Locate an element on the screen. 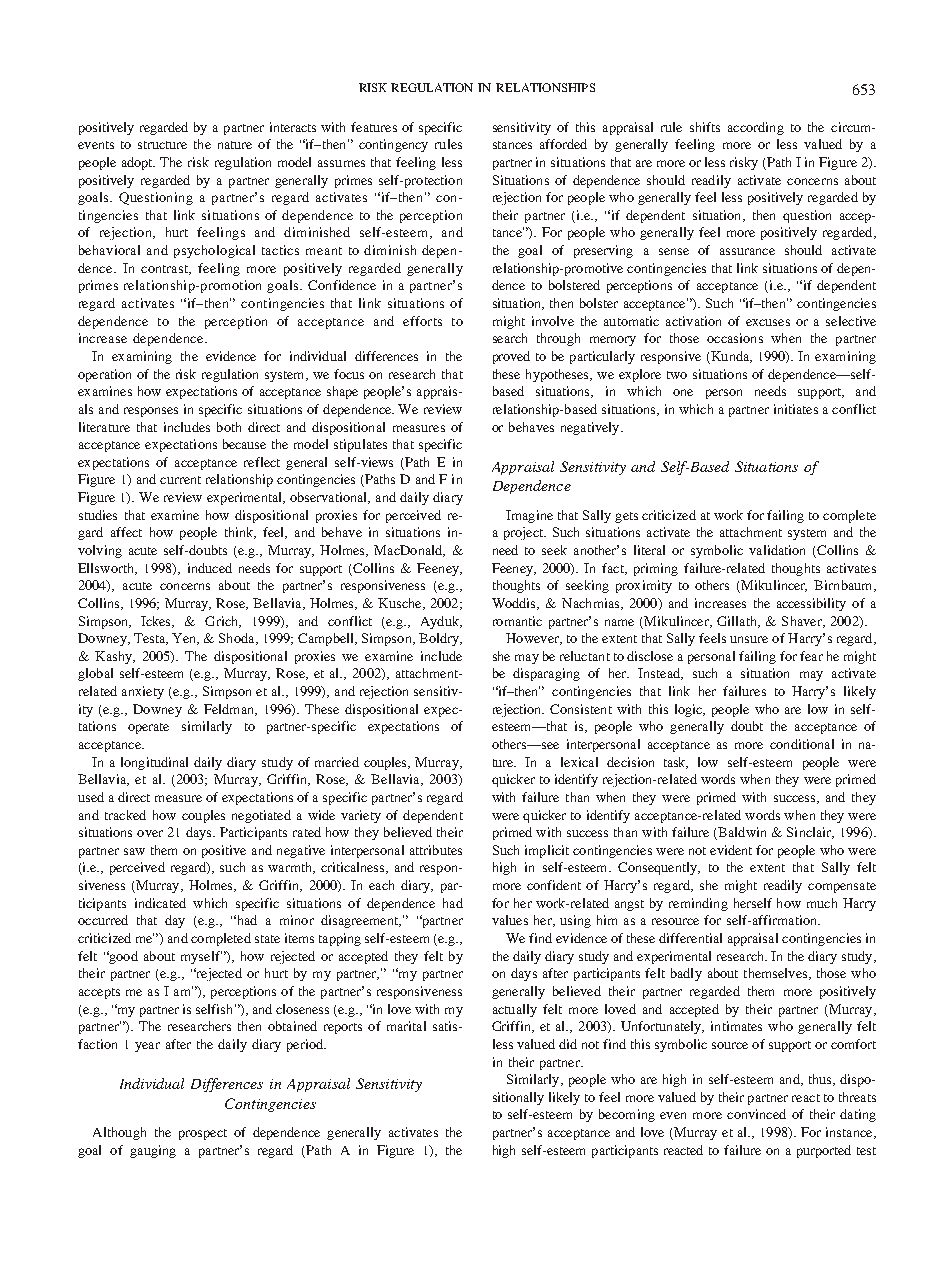 The width and height of the screenshot is (952, 1270). did is located at coordinates (568, 1044).
